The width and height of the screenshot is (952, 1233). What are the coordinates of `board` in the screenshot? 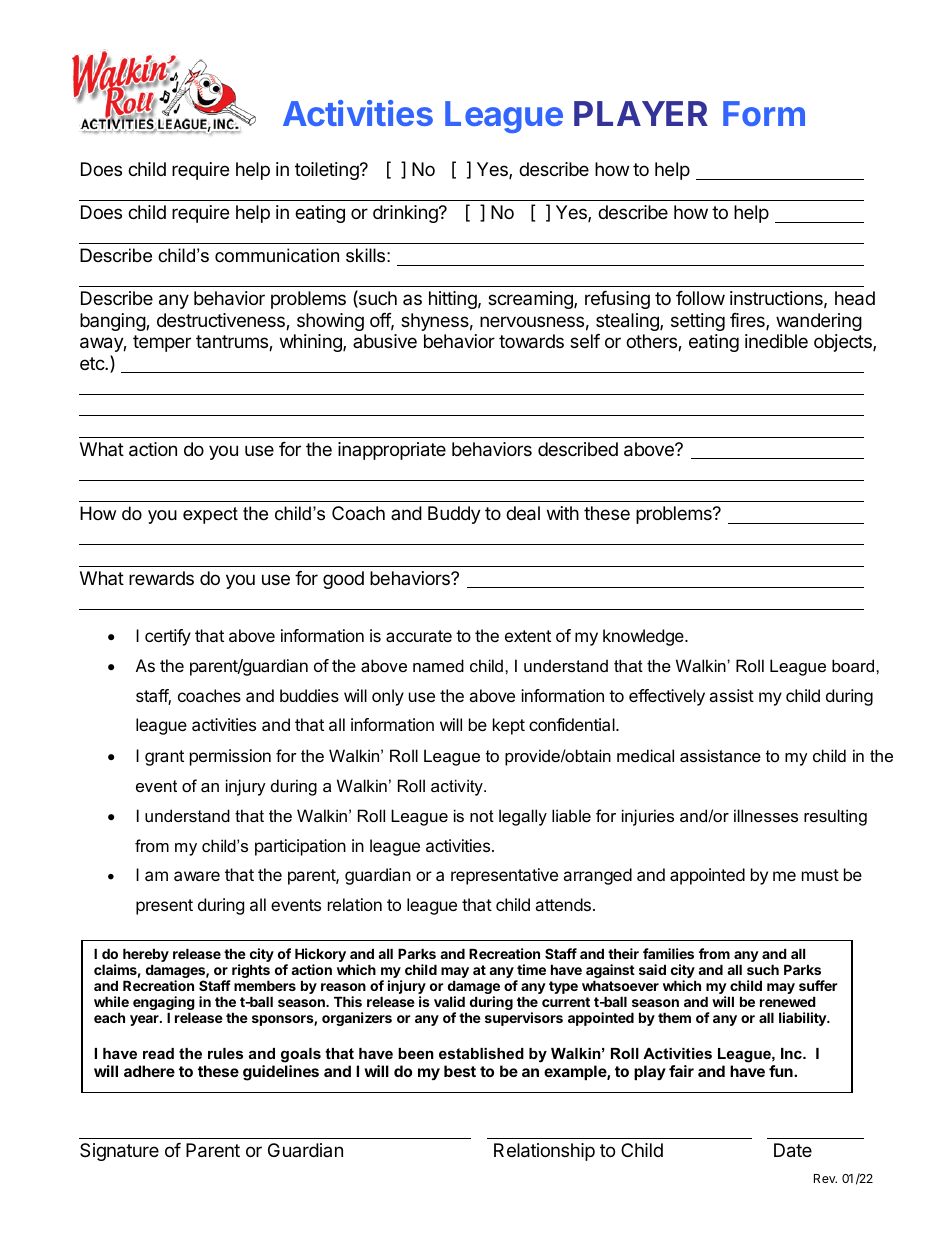 It's located at (854, 665).
